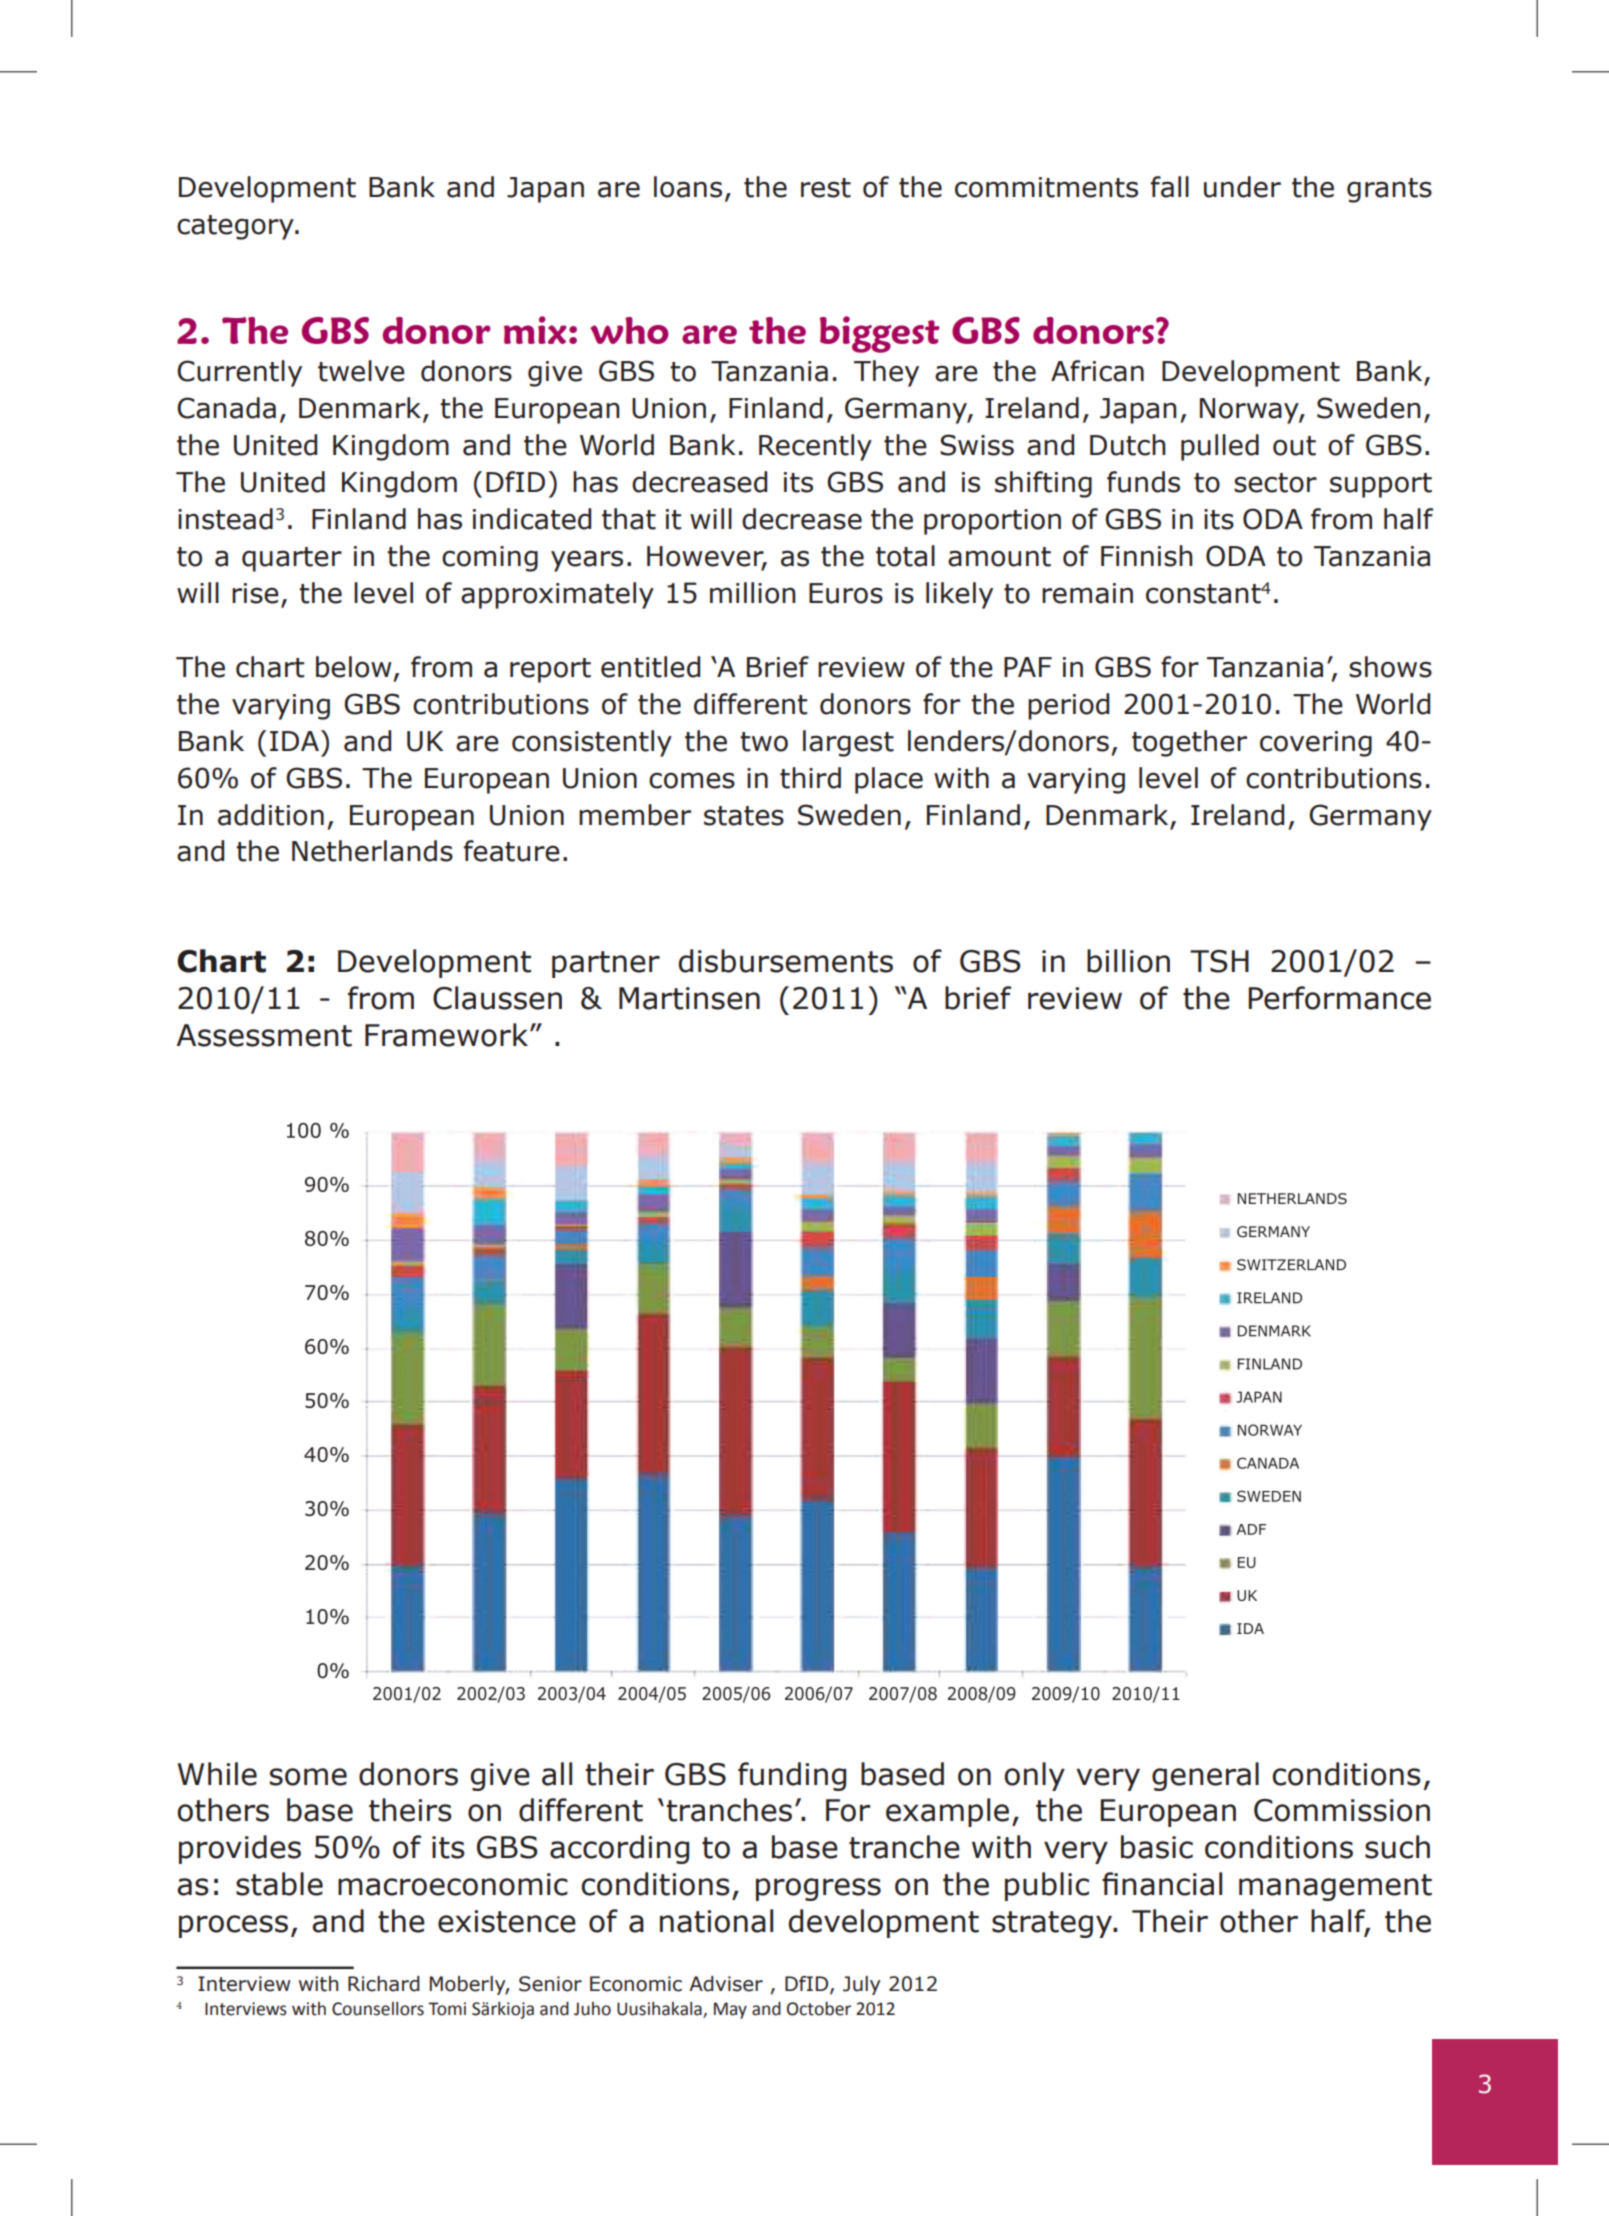  Describe the element at coordinates (384, 1984) in the page. I see `Richard` at that location.
